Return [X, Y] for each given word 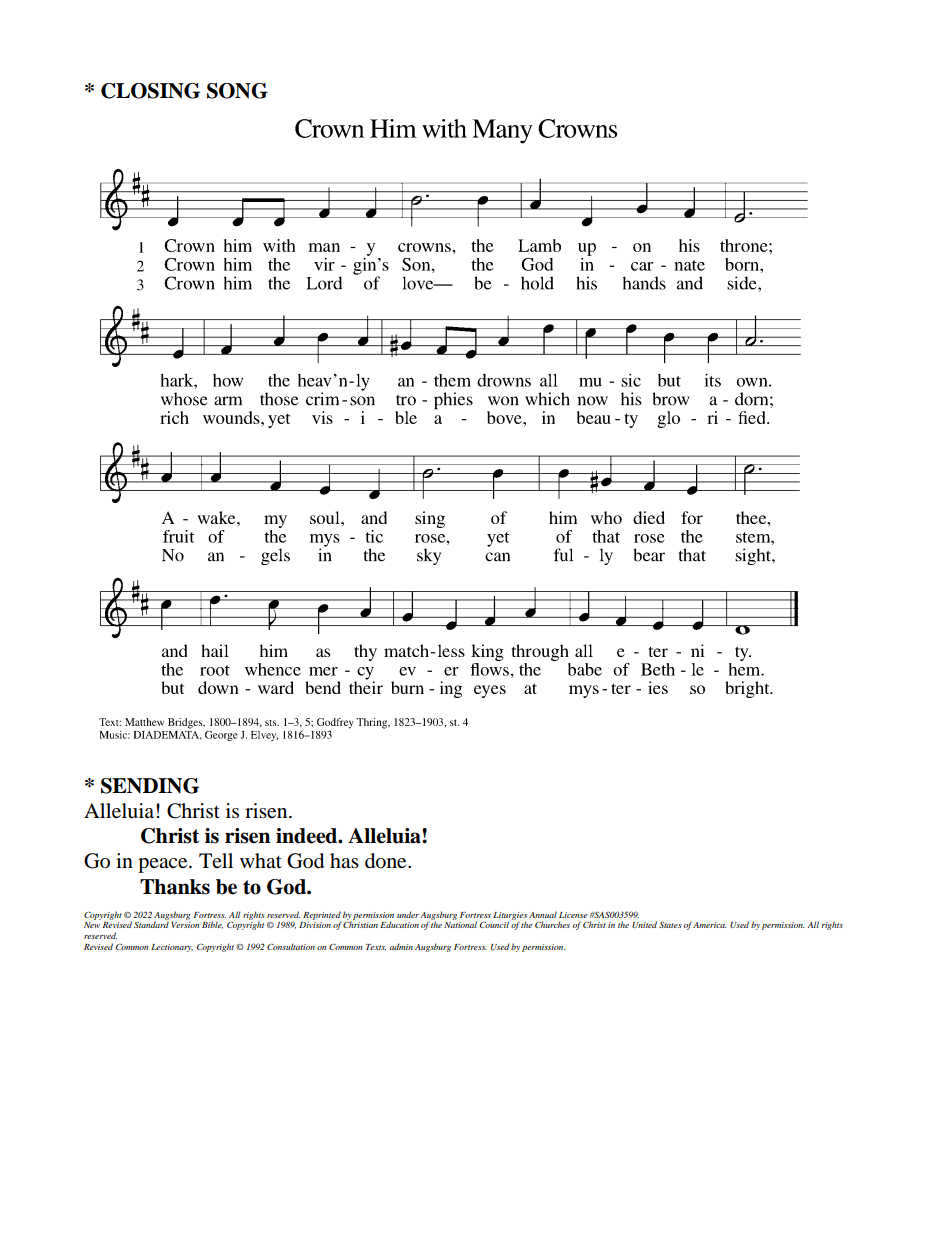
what [261, 860]
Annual [543, 914]
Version [185, 925]
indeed [308, 836]
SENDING [150, 786]
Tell [216, 860]
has [344, 860]
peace [164, 865]
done [387, 861]
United [644, 924]
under [408, 914]
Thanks [175, 887]
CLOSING [150, 91]
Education [399, 924]
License [573, 915]
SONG [237, 91]
